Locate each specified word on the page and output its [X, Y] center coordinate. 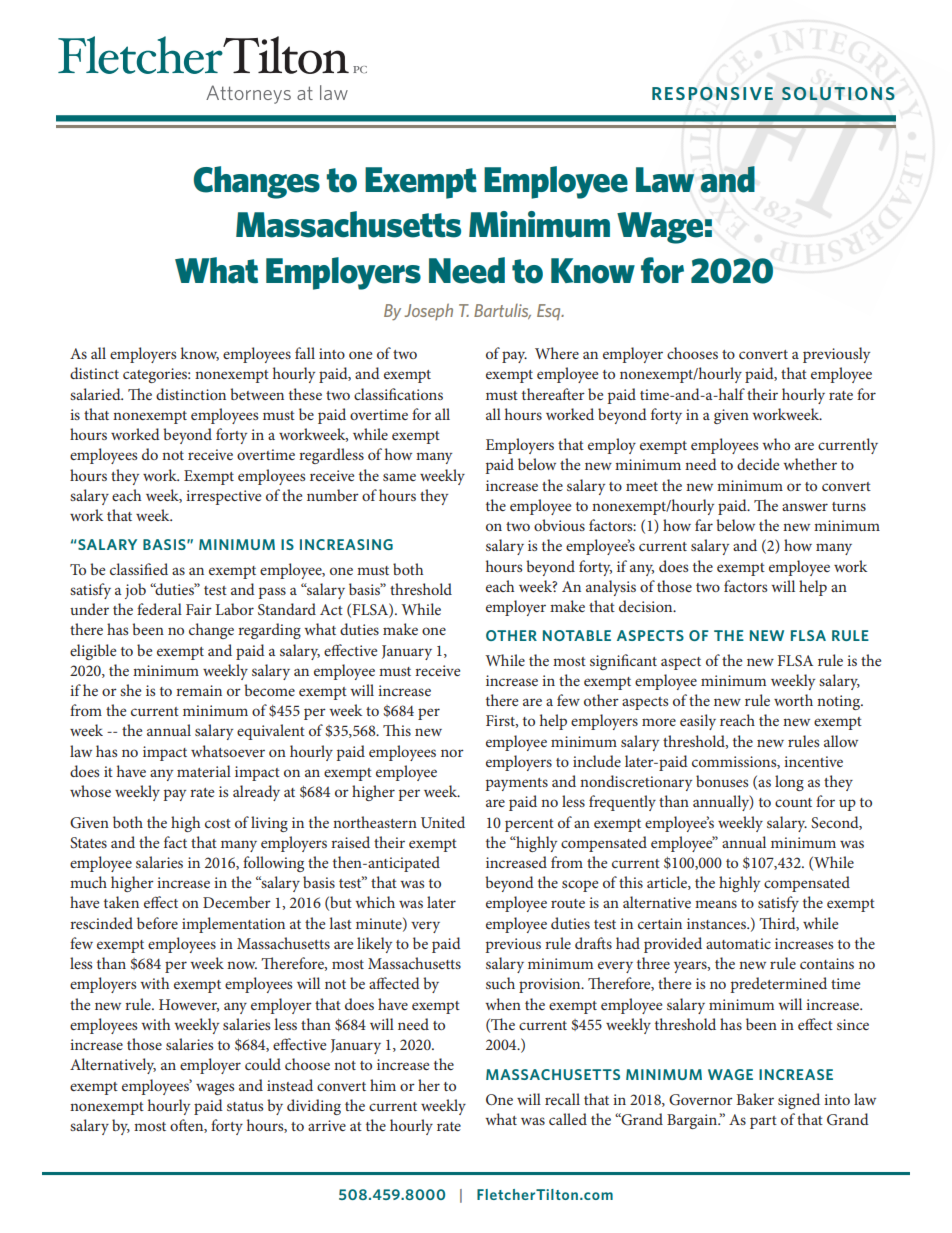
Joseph [428, 312]
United [443, 822]
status [245, 1106]
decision [647, 606]
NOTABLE [577, 635]
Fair [199, 609]
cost [218, 823]
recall [562, 1099]
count [793, 802]
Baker [755, 1099]
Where [557, 353]
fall [305, 353]
